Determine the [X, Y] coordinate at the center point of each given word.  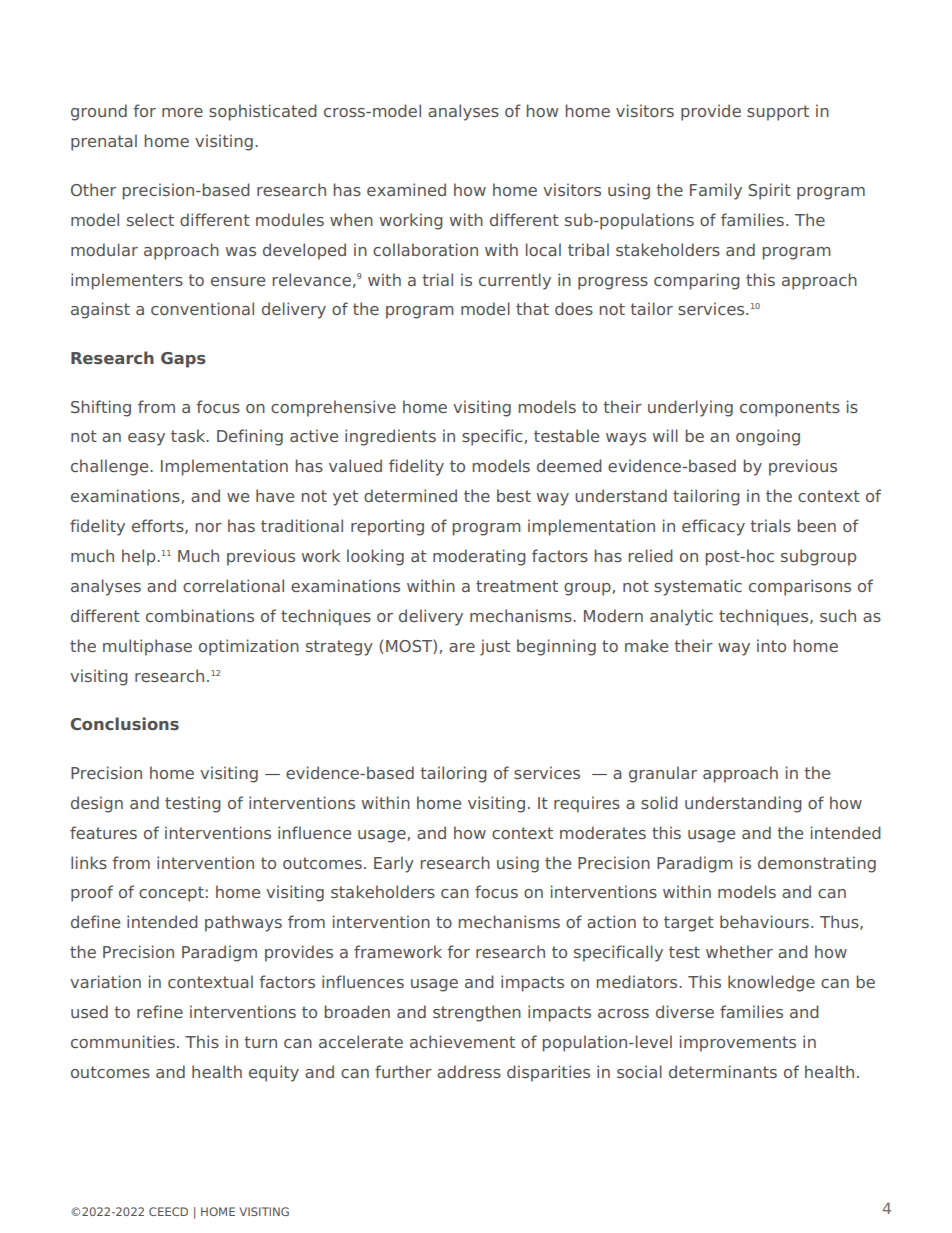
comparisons [800, 587]
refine [160, 1011]
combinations [200, 615]
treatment [517, 586]
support [778, 113]
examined [406, 189]
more [182, 112]
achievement [462, 1041]
